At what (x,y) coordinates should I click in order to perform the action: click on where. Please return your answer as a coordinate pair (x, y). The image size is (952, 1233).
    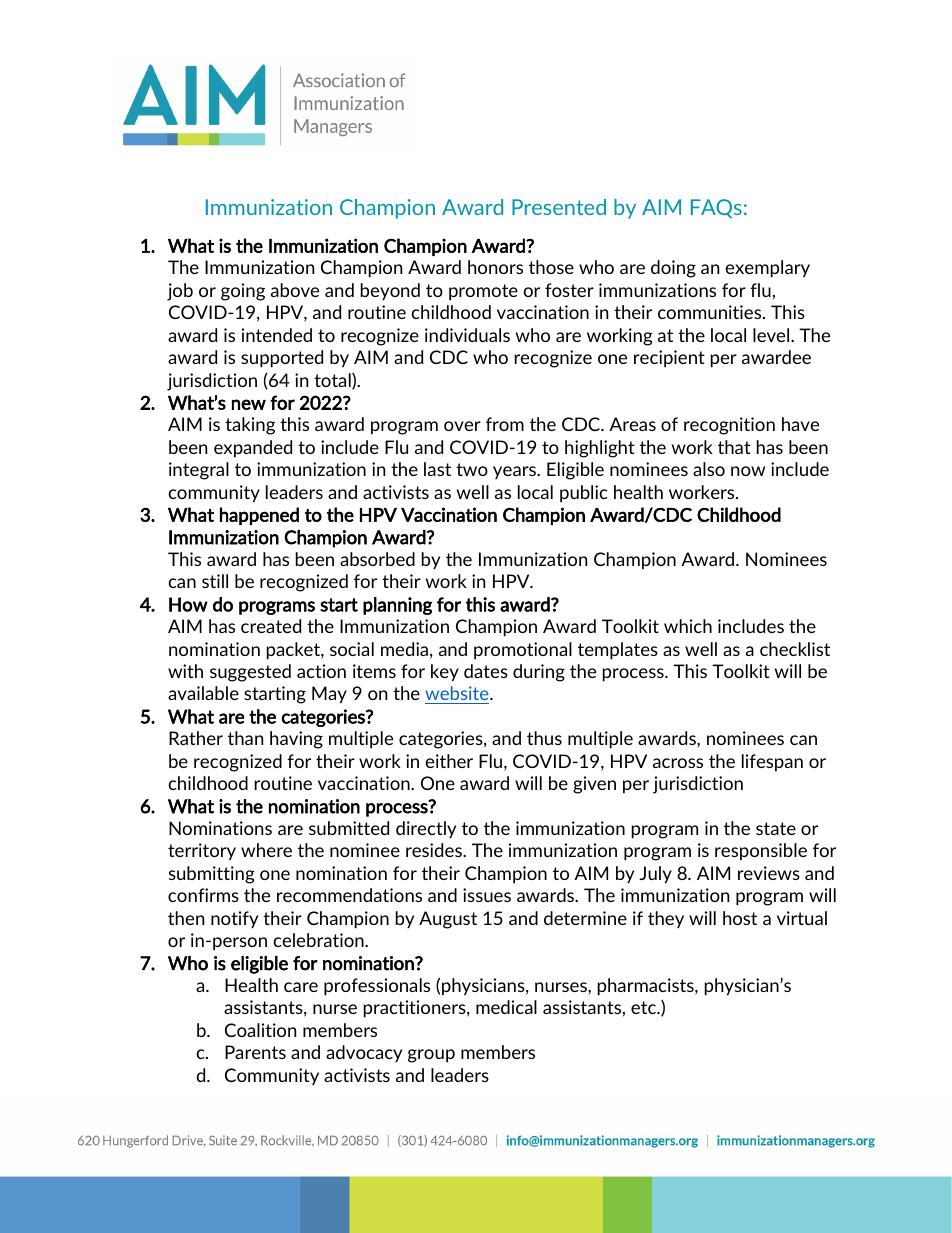
    Looking at the image, I should click on (266, 850).
